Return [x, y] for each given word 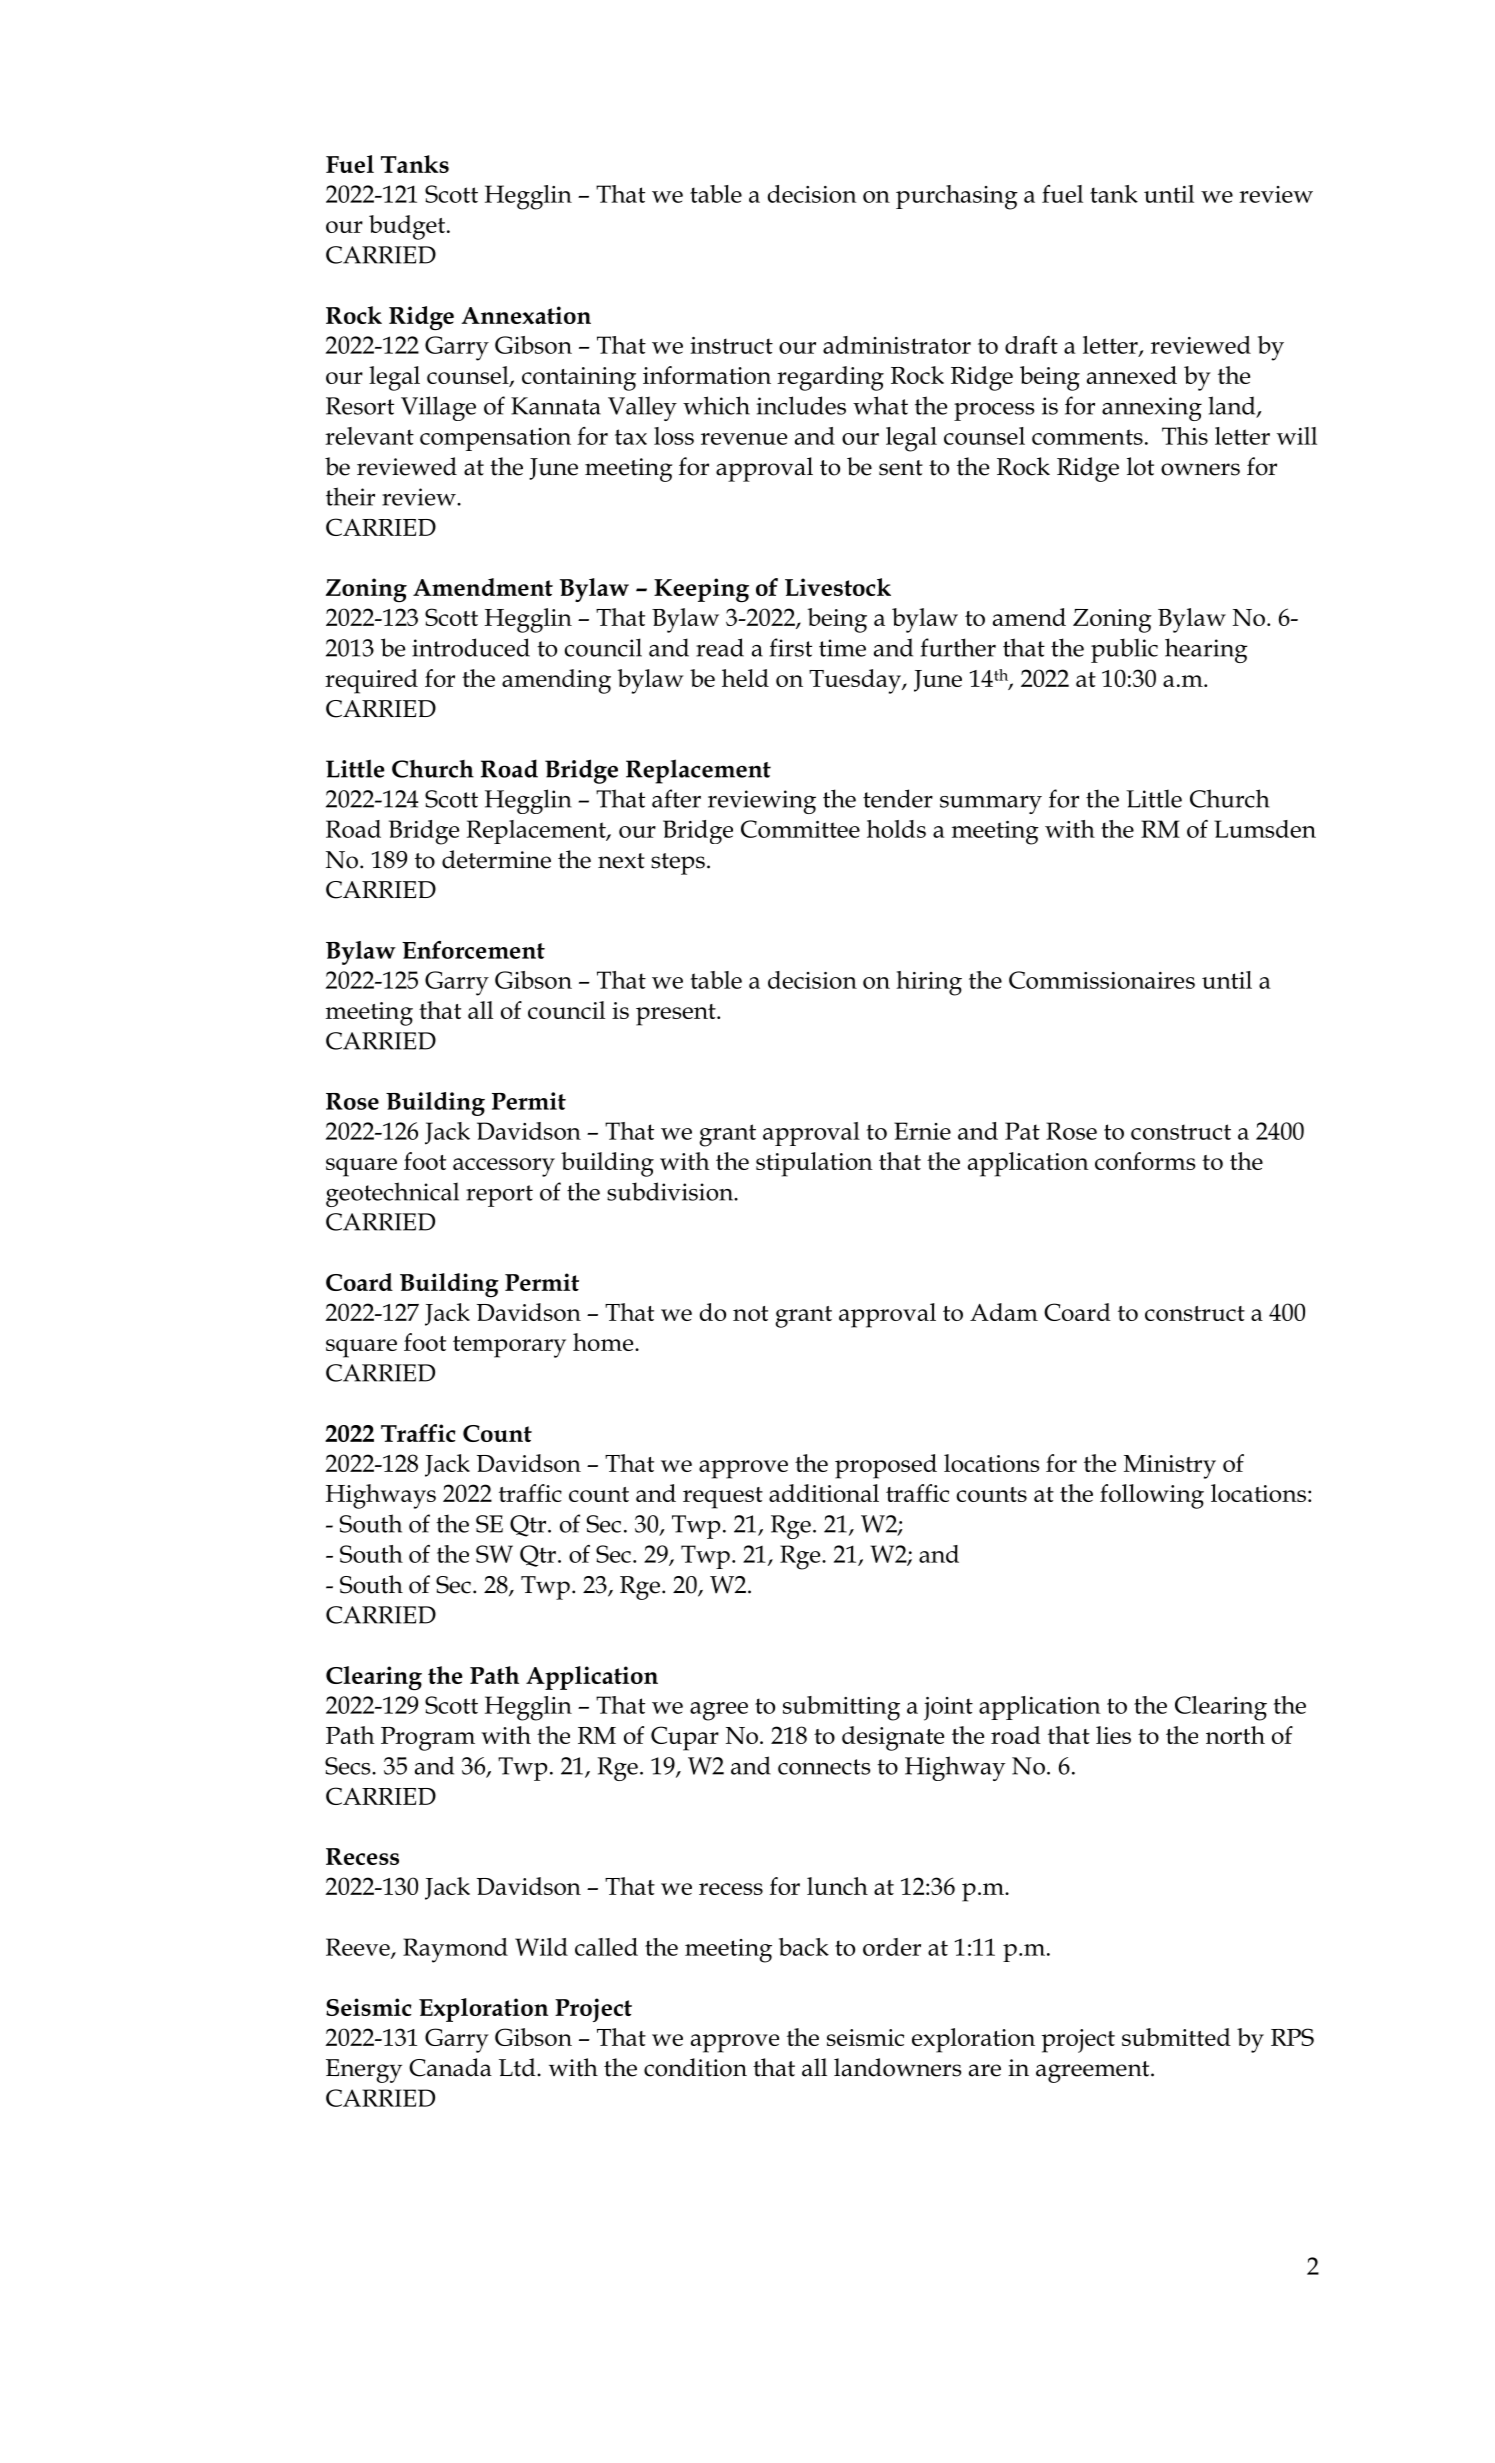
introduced [471, 647]
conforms [1145, 1161]
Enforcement [473, 950]
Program [428, 1739]
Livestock [838, 587]
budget [408, 227]
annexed [1132, 375]
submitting [841, 1708]
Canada [450, 2067]
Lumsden [1265, 829]
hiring [929, 983]
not [750, 1313]
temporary [509, 1347]
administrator [897, 345]
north [1235, 1735]
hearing [1206, 650]
